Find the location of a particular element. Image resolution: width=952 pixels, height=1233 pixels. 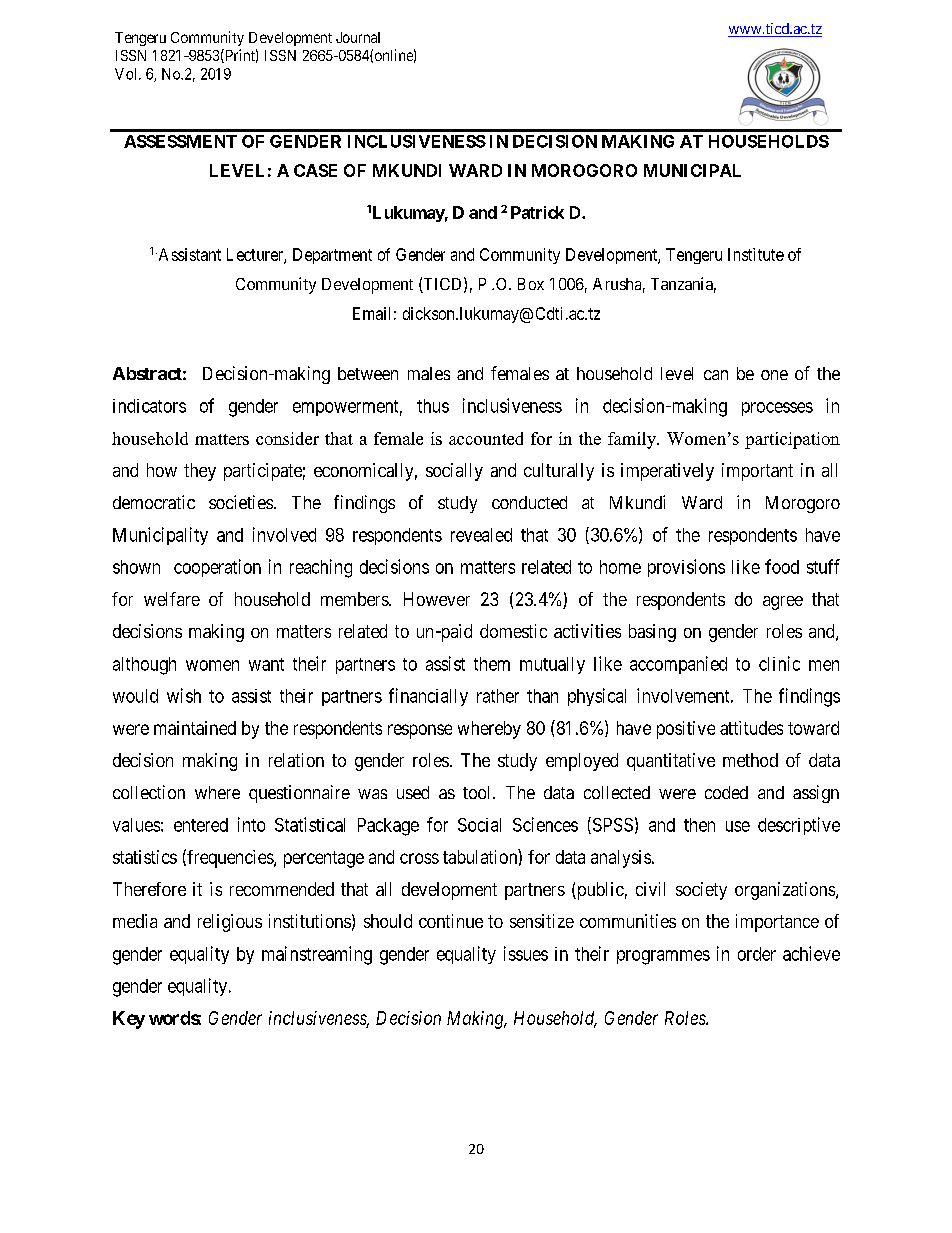

order is located at coordinates (757, 954).
